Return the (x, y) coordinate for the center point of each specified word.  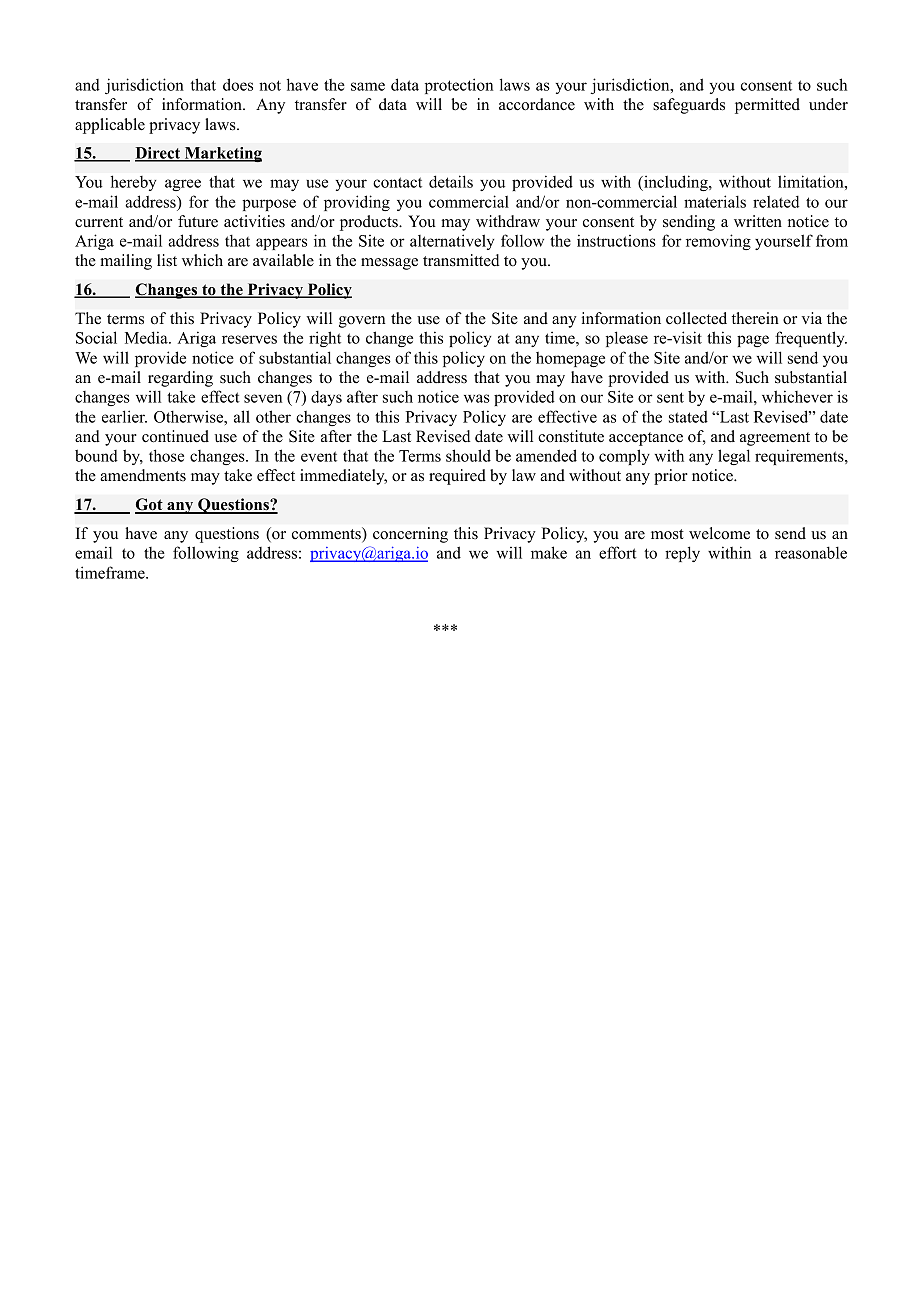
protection (459, 86)
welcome (719, 533)
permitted (767, 106)
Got (150, 505)
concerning (410, 535)
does (238, 84)
